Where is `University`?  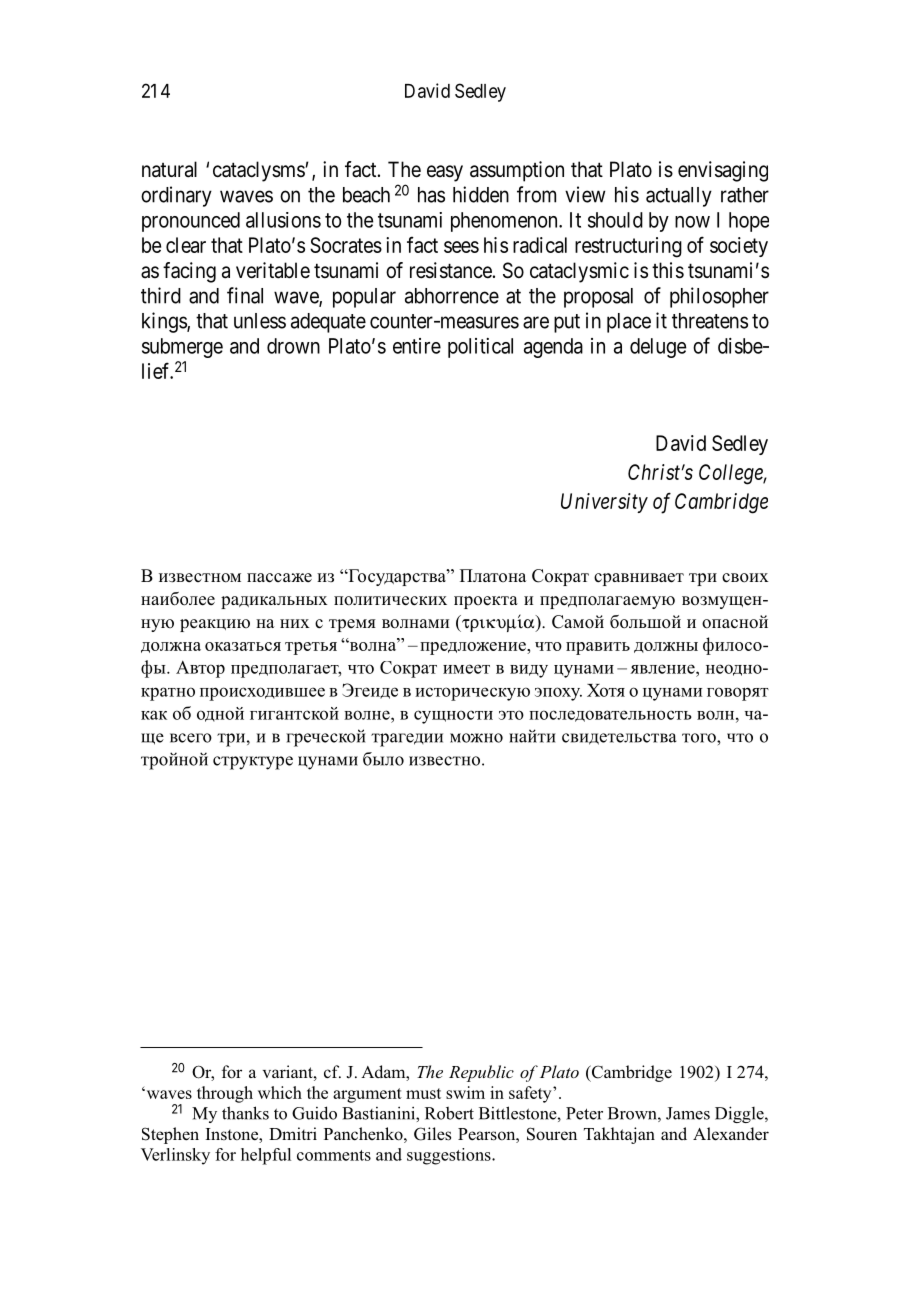
University is located at coordinates (604, 503).
